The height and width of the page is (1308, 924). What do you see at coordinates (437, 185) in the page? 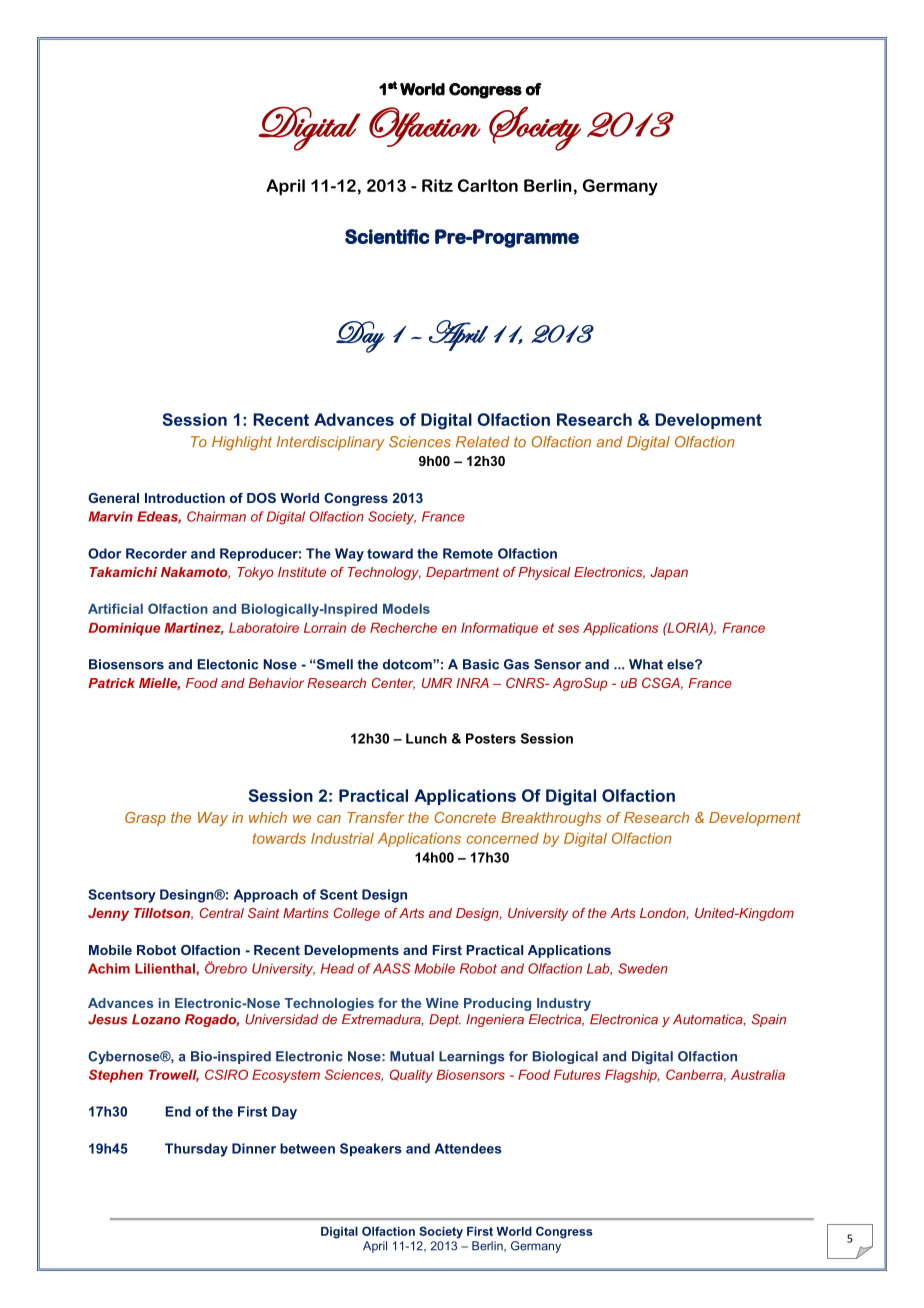
I see `Ritz` at bounding box center [437, 185].
